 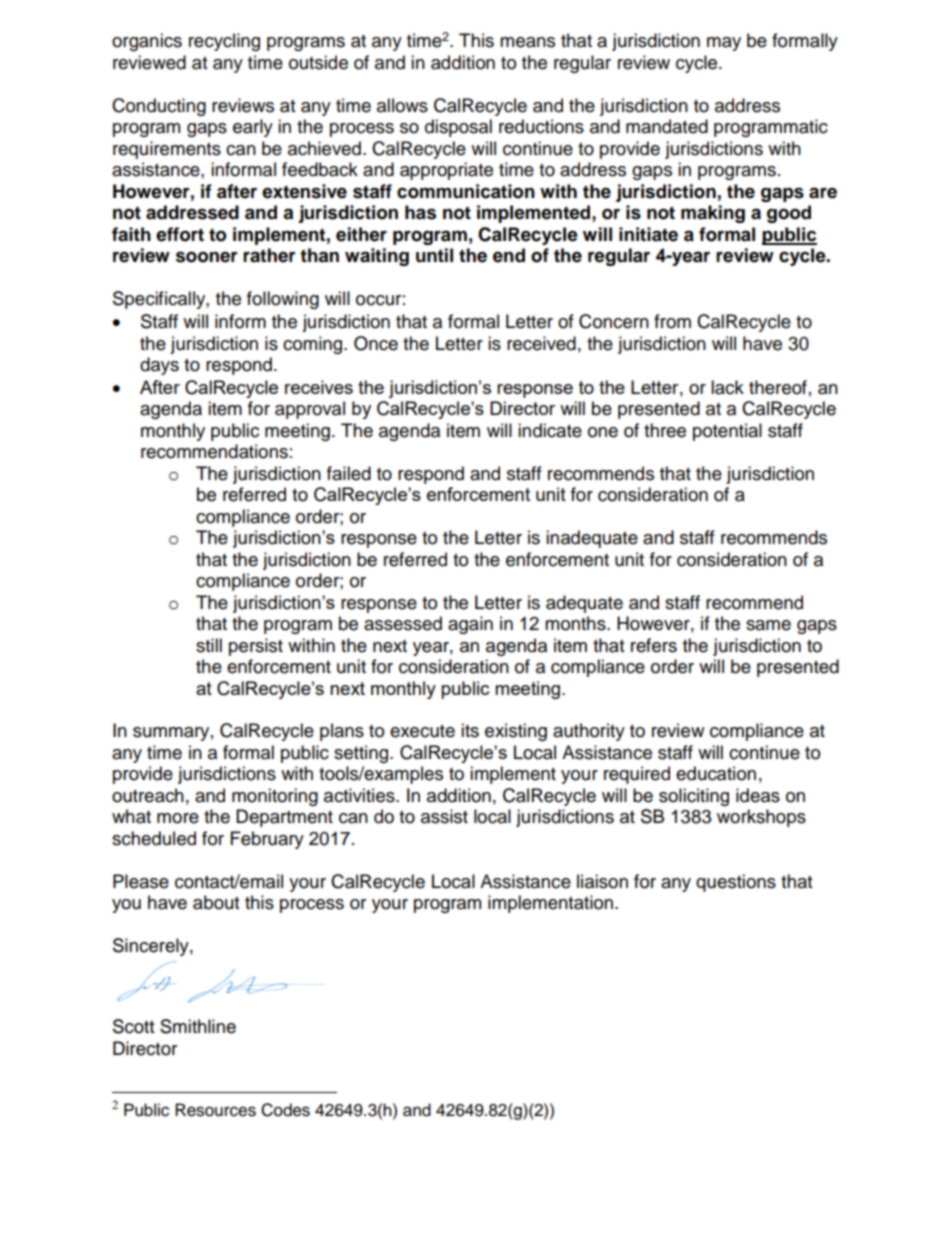 What do you see at coordinates (275, 797) in the page?
I see `monitoring` at bounding box center [275, 797].
